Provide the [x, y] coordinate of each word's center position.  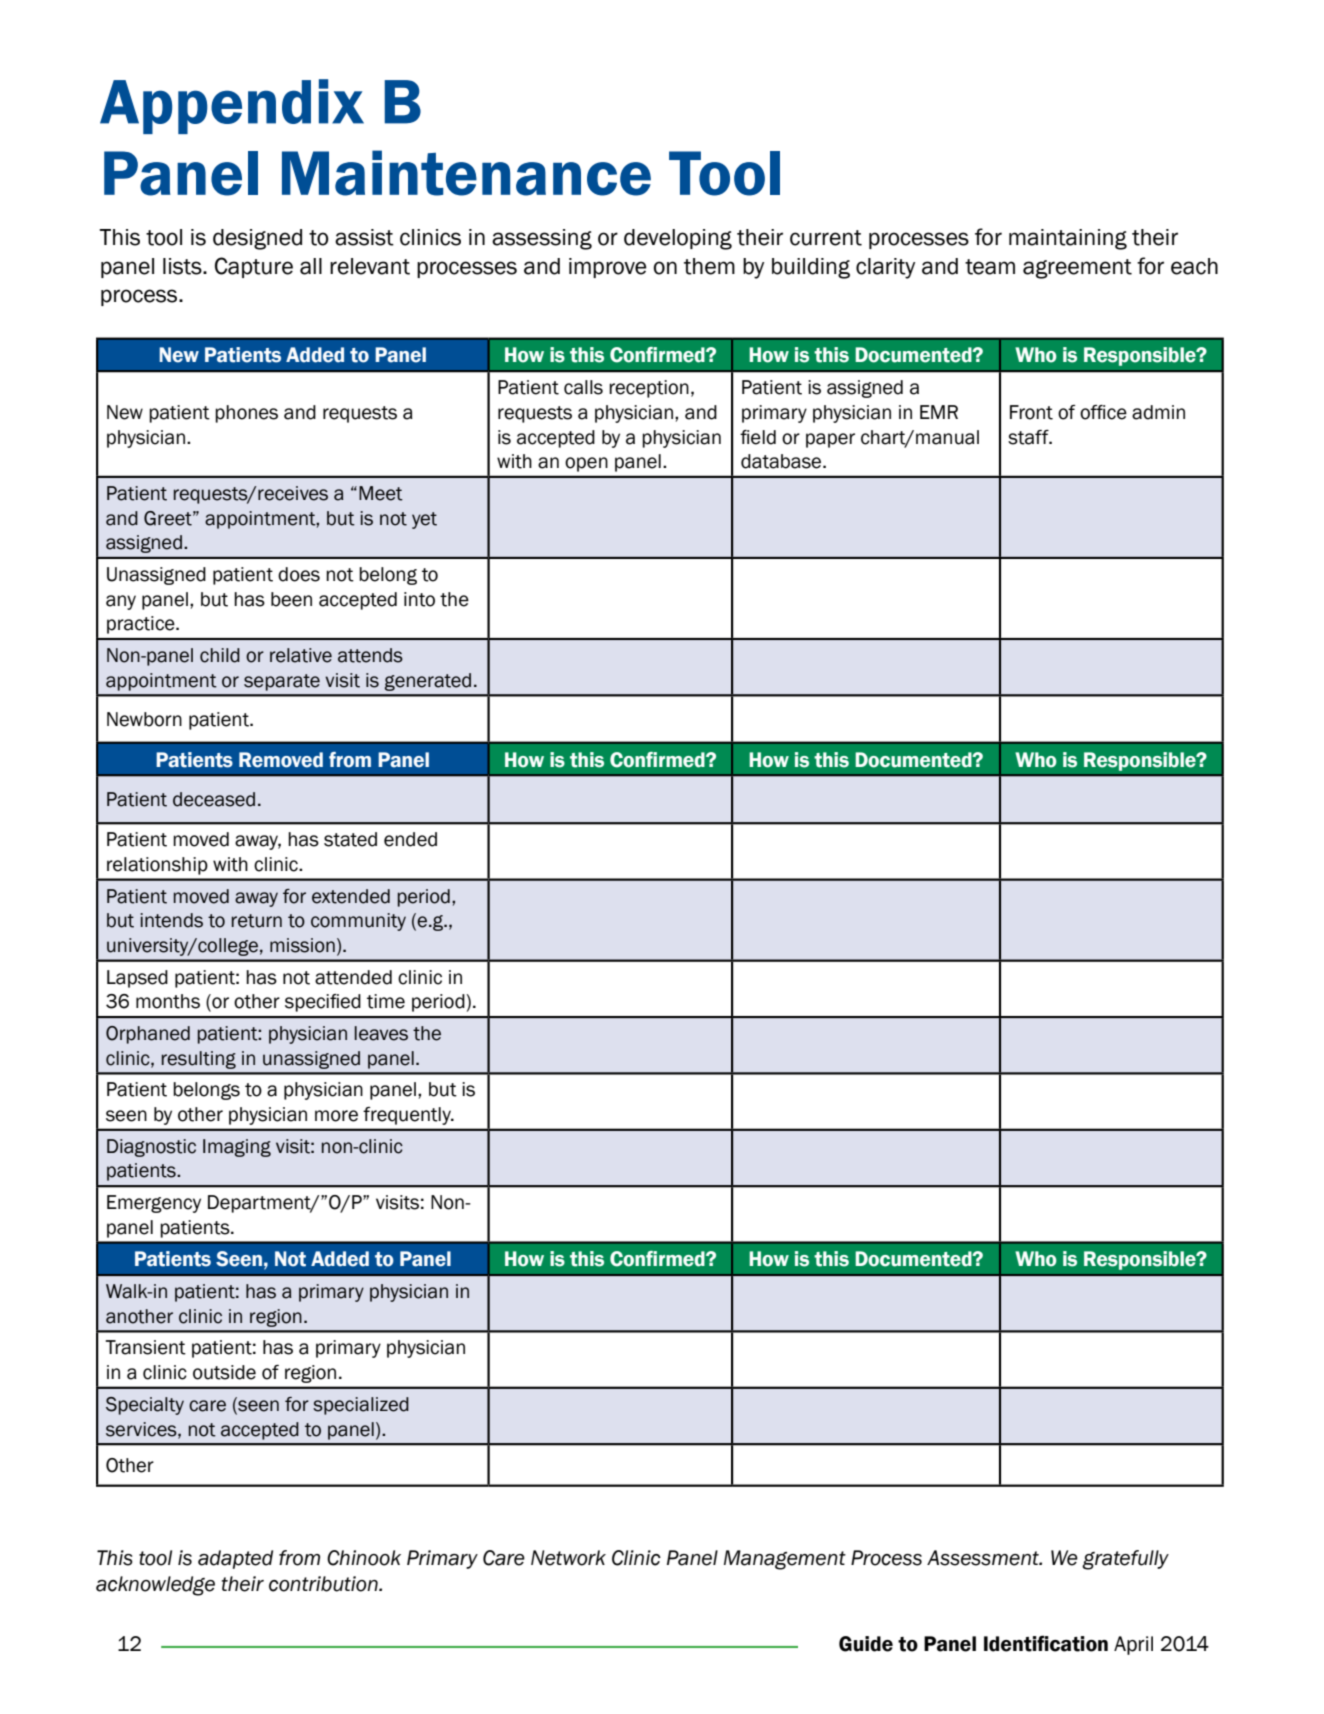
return [257, 921]
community [358, 922]
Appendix [232, 106]
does [299, 574]
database [782, 461]
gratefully [1125, 1560]
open [586, 464]
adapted [235, 1559]
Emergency [154, 1204]
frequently [408, 1116]
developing [678, 239]
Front [1031, 412]
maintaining [1068, 239]
